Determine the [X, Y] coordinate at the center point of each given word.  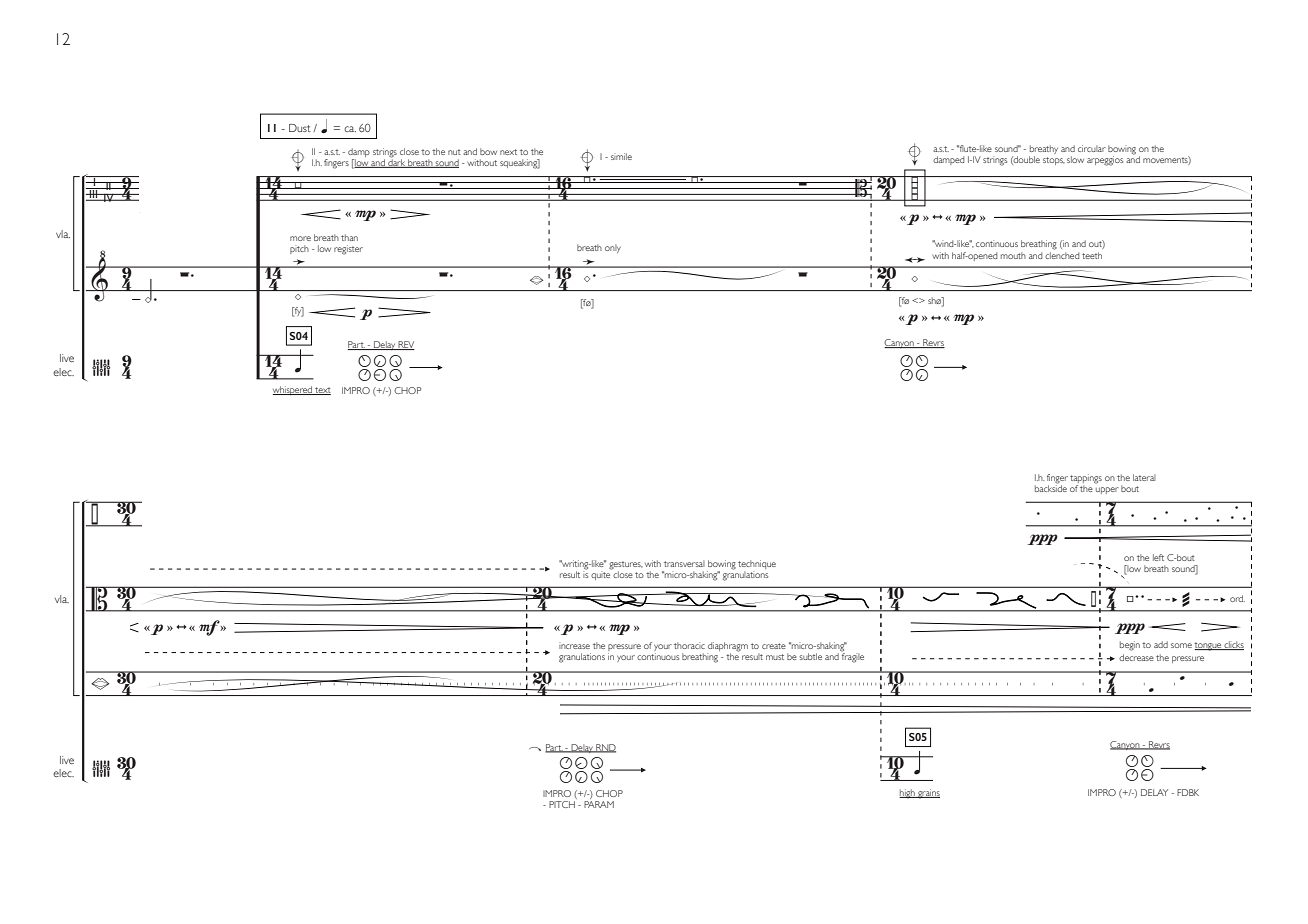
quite [601, 574]
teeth [1092, 255]
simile [621, 156]
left [1158, 557]
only [613, 248]
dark [396, 162]
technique [757, 566]
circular [1092, 148]
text [322, 391]
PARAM [599, 804]
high [908, 794]
